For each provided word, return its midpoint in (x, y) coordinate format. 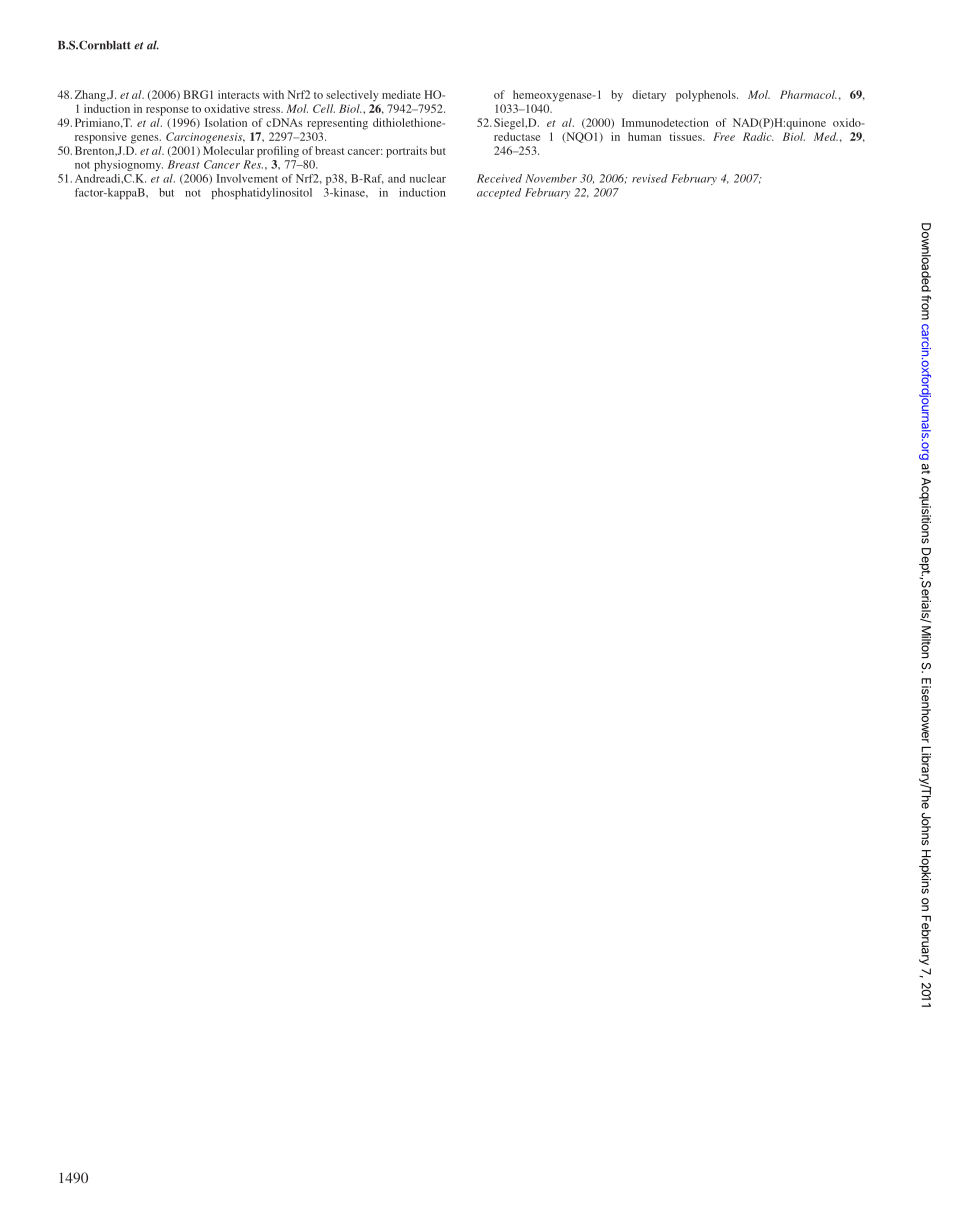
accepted (499, 193)
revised (650, 178)
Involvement (247, 178)
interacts (239, 94)
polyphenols (707, 96)
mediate (401, 94)
